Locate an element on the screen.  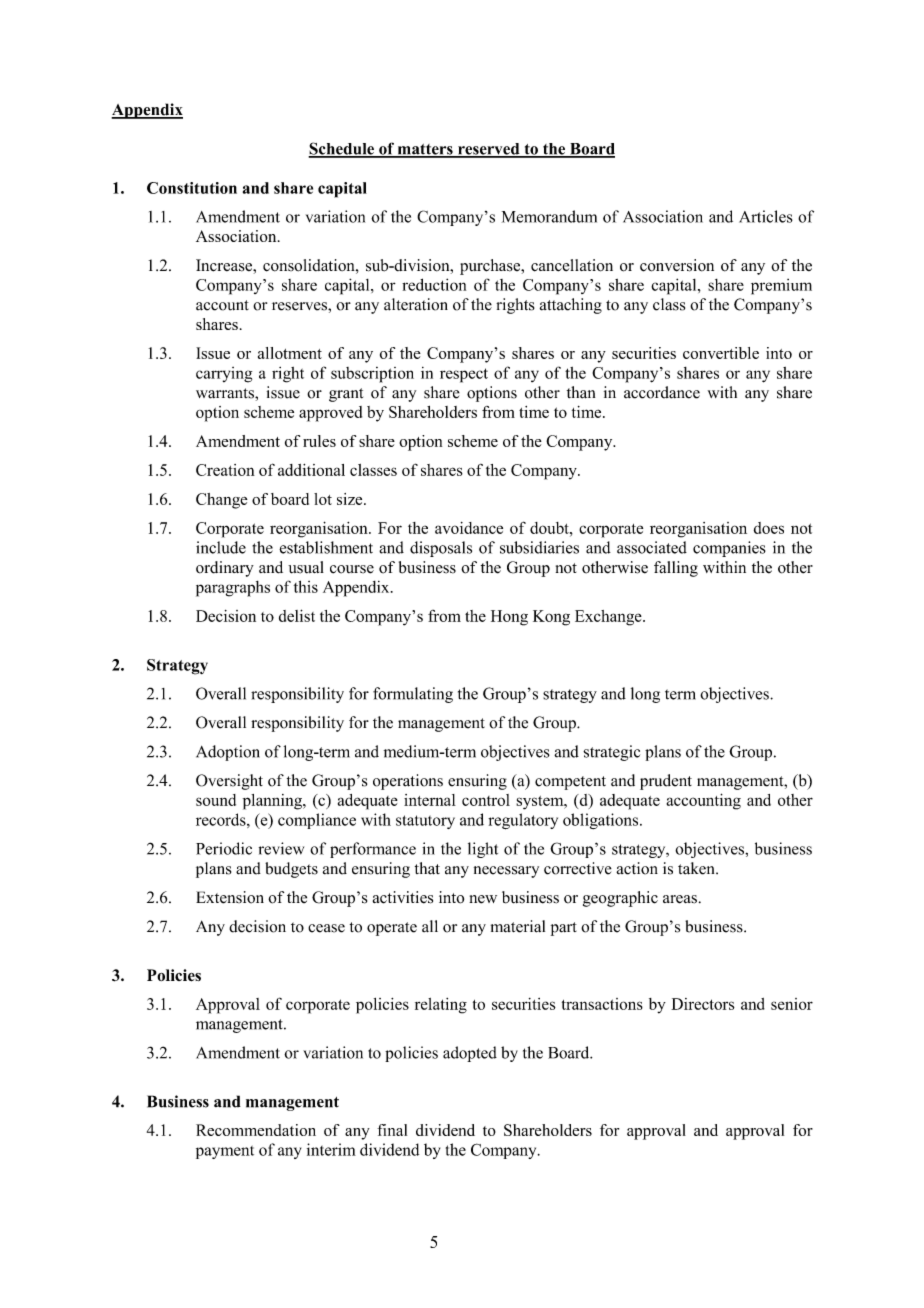
taken is located at coordinates (697, 868).
